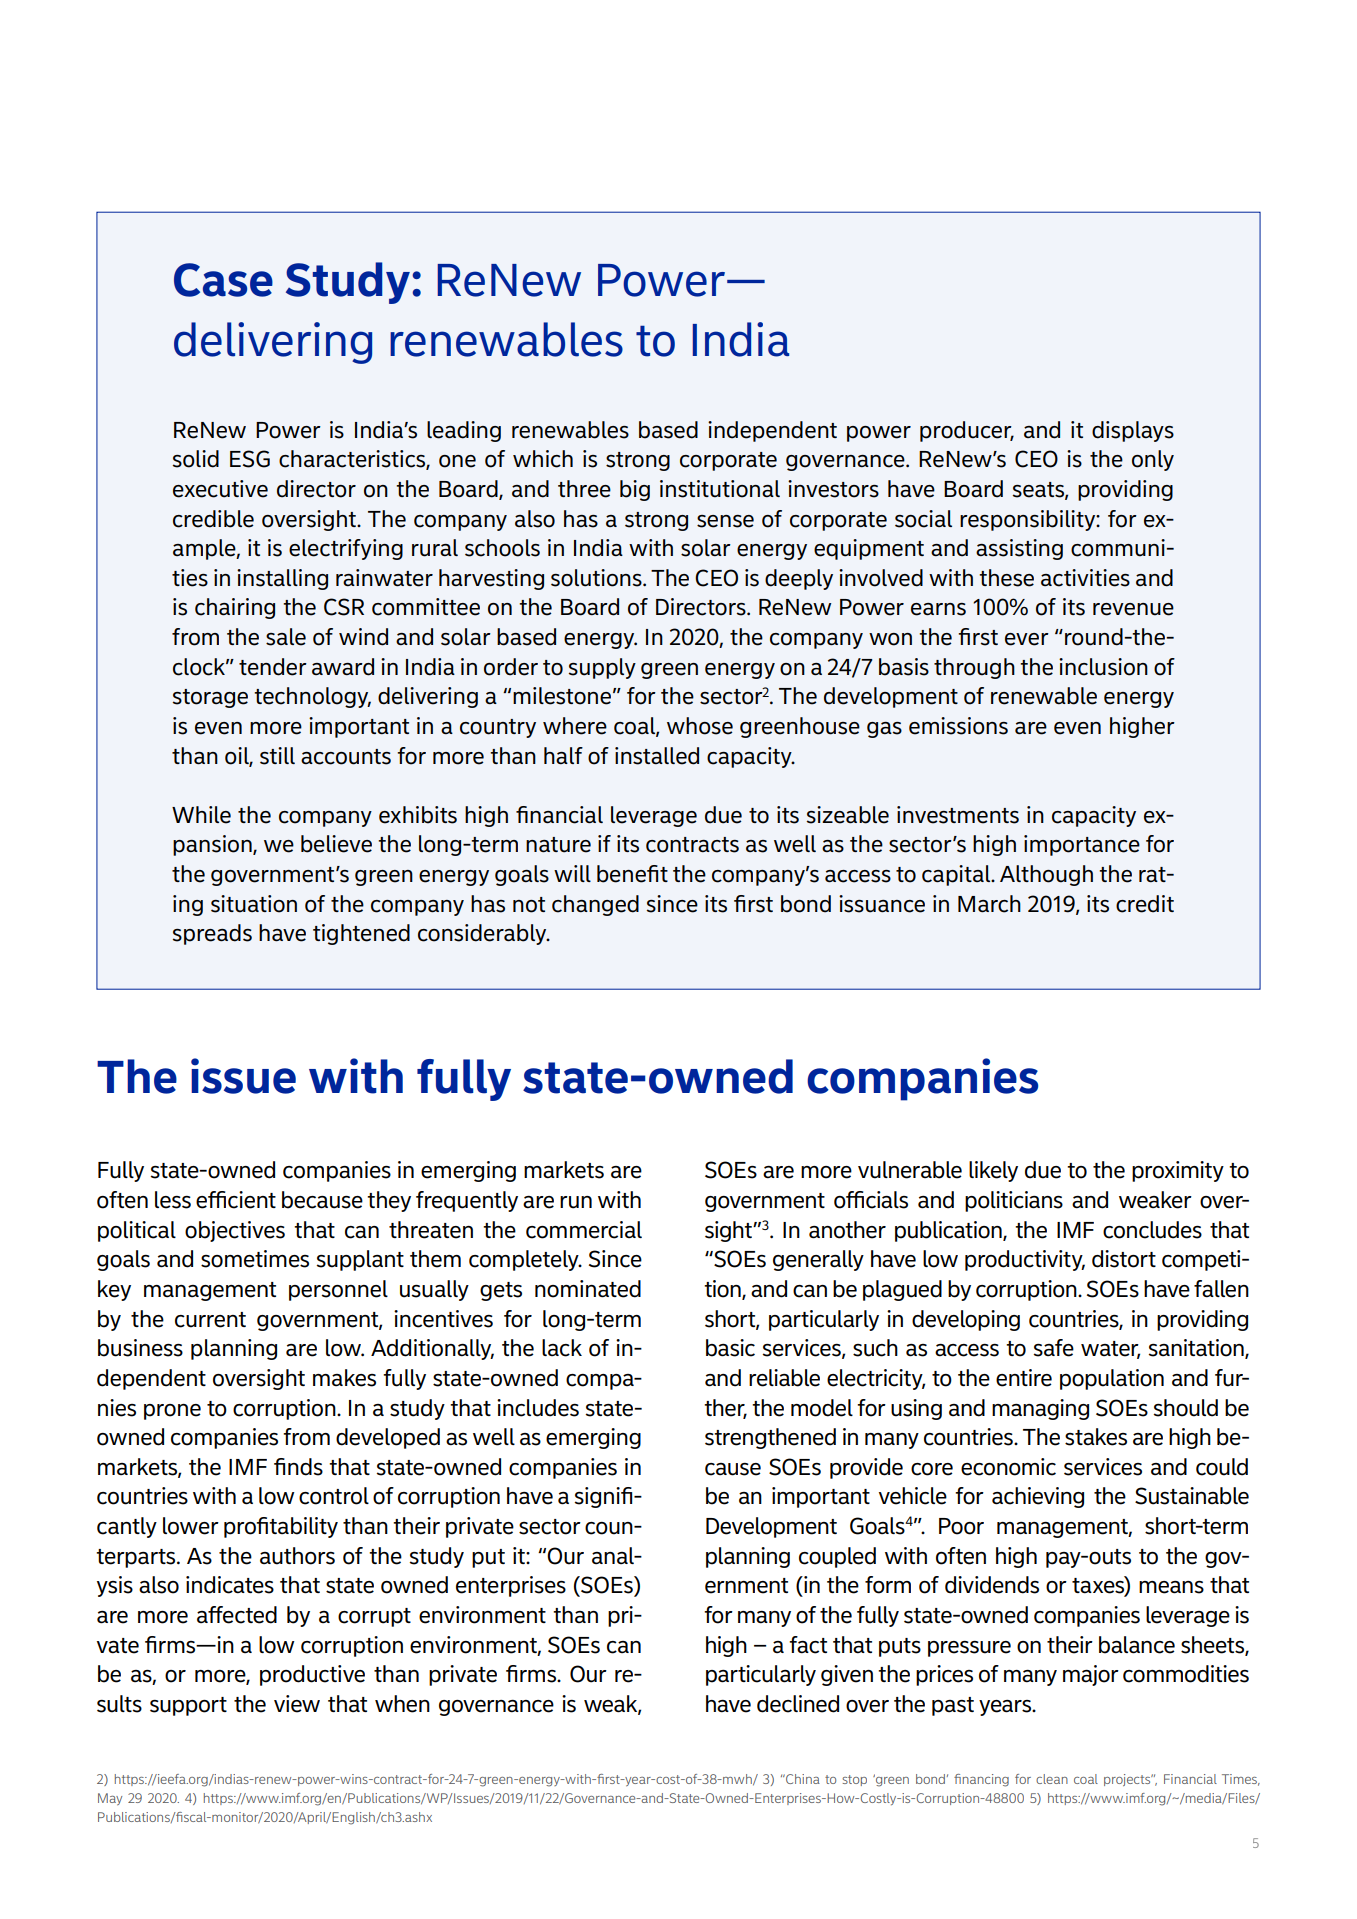  What do you see at coordinates (223, 280) in the screenshot?
I see `Case` at bounding box center [223, 280].
